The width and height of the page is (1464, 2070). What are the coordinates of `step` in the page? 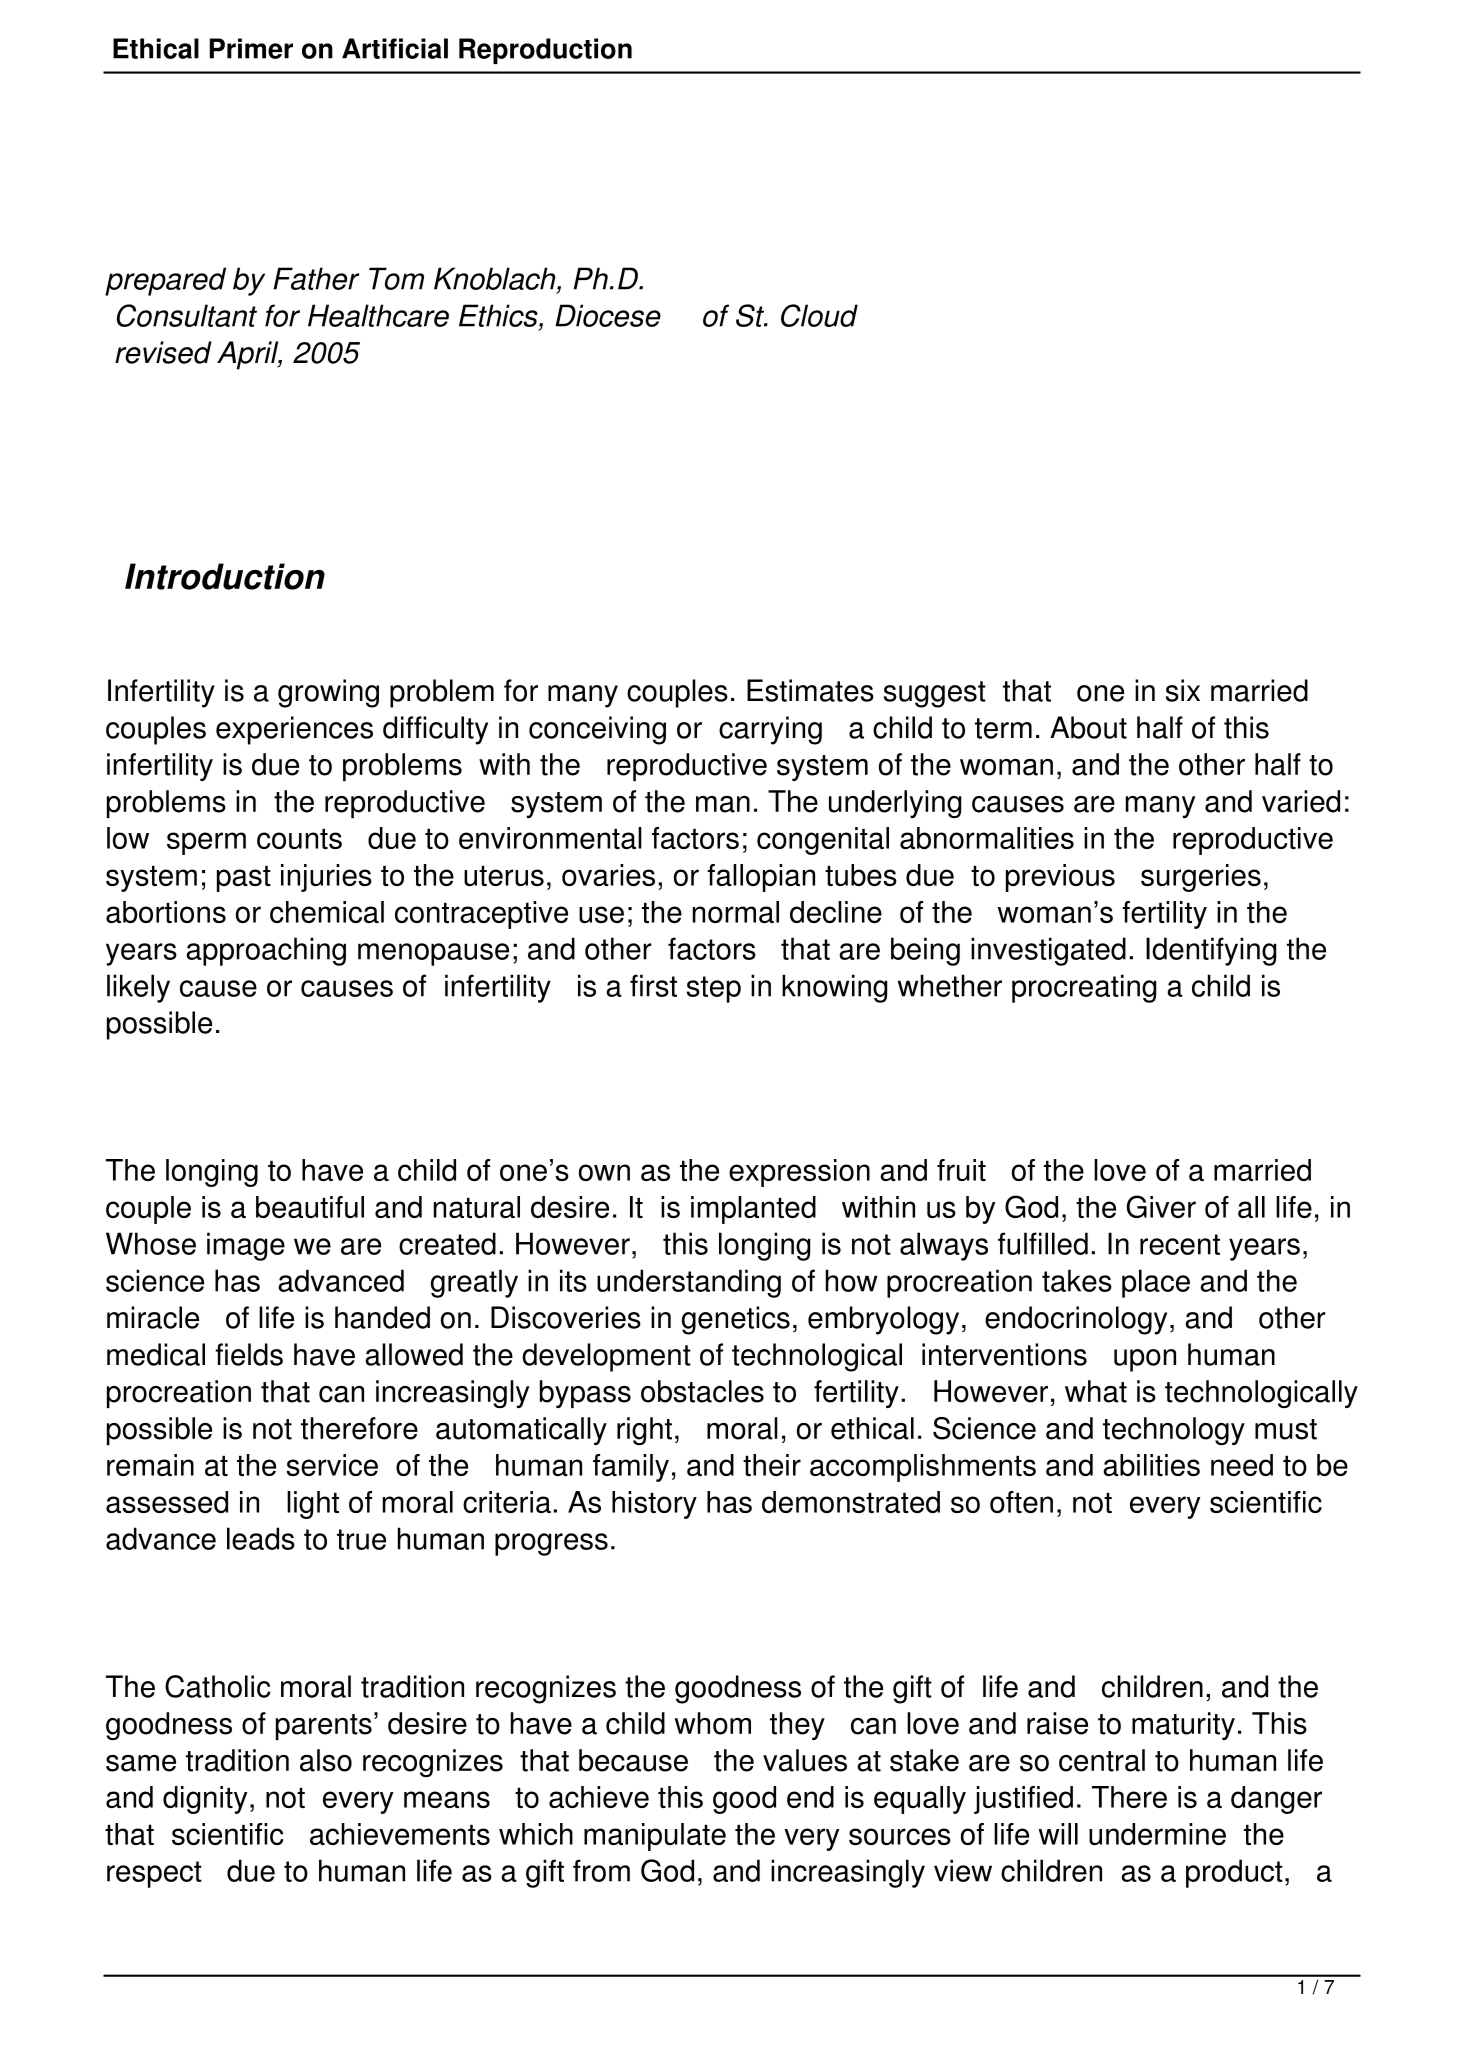 It's located at (714, 989).
